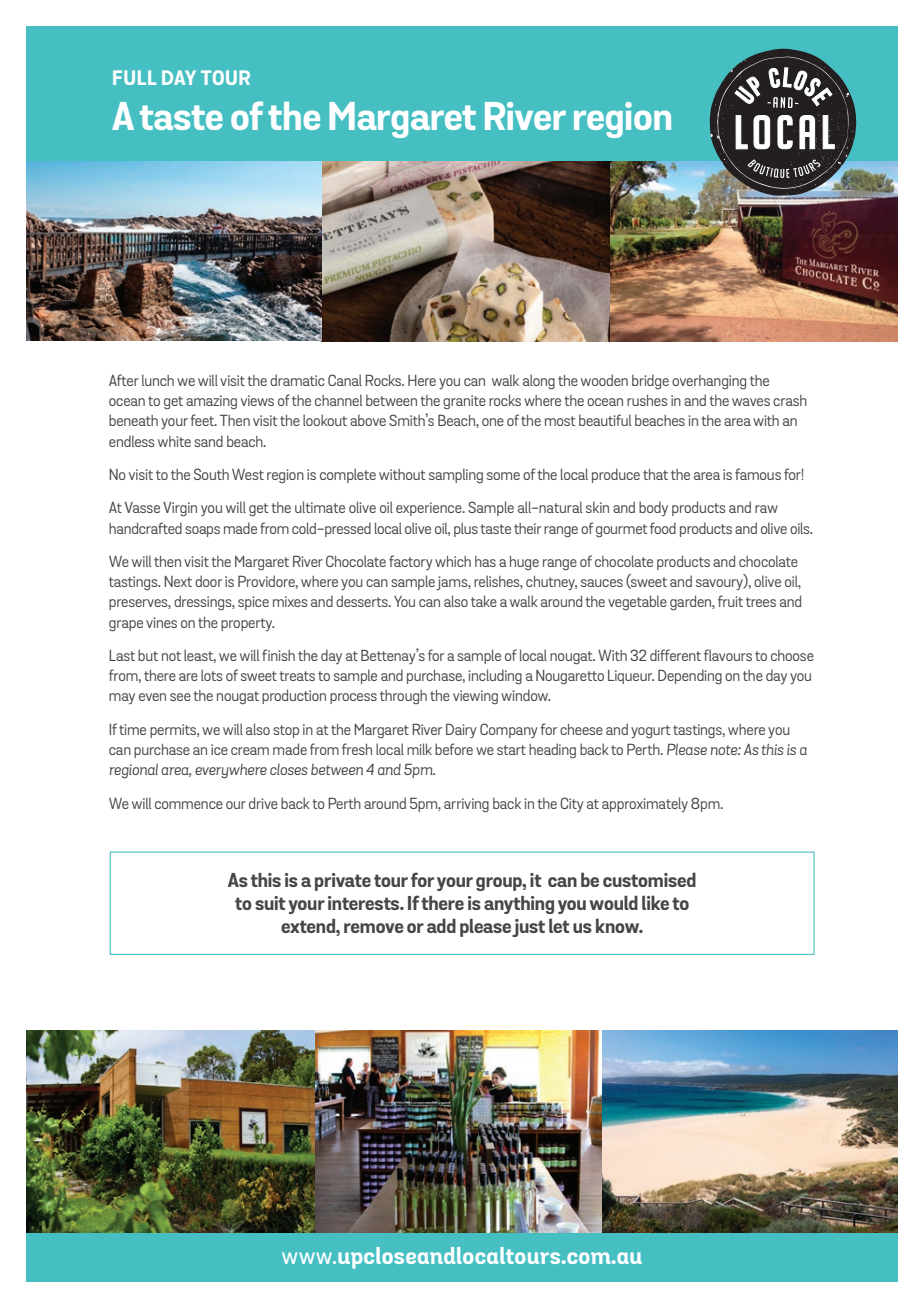 Image resolution: width=924 pixels, height=1308 pixels. Describe the element at coordinates (493, 422) in the image. I see `one` at that location.
